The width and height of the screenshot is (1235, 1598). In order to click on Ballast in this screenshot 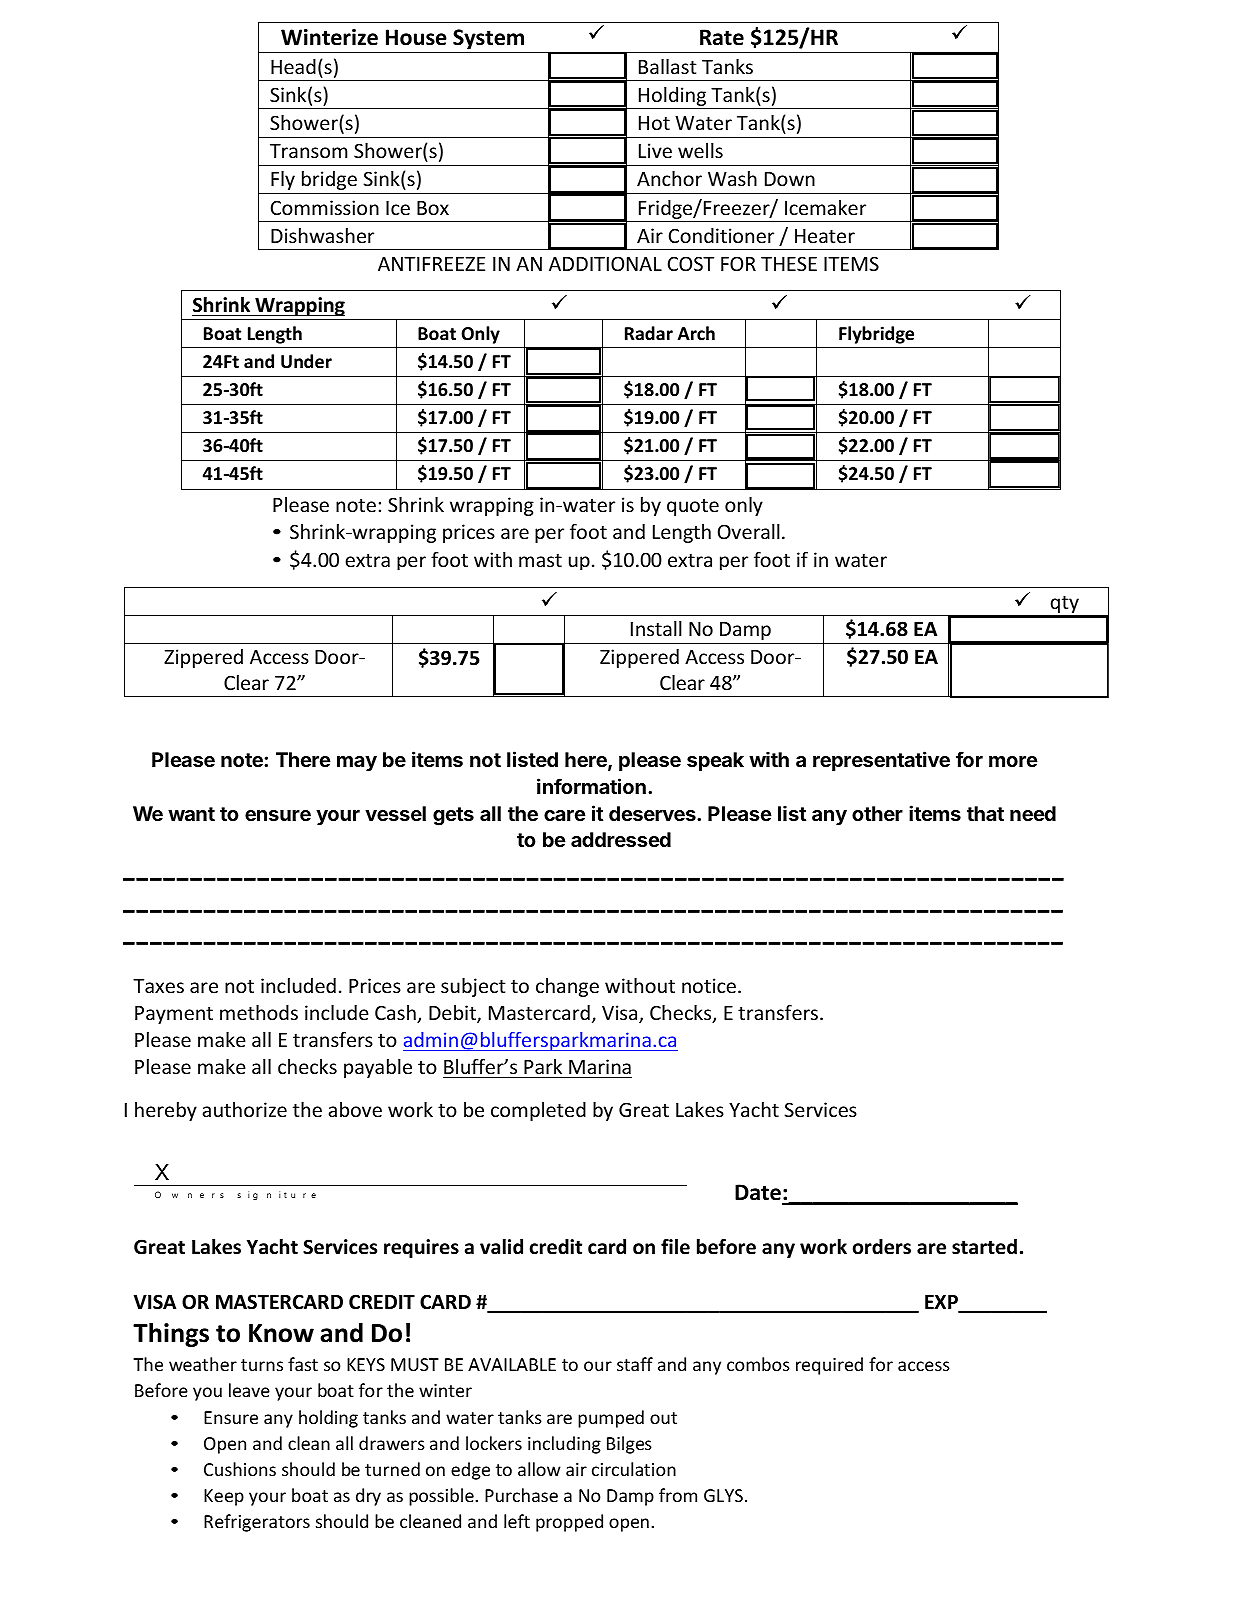, I will do `click(668, 66)`.
